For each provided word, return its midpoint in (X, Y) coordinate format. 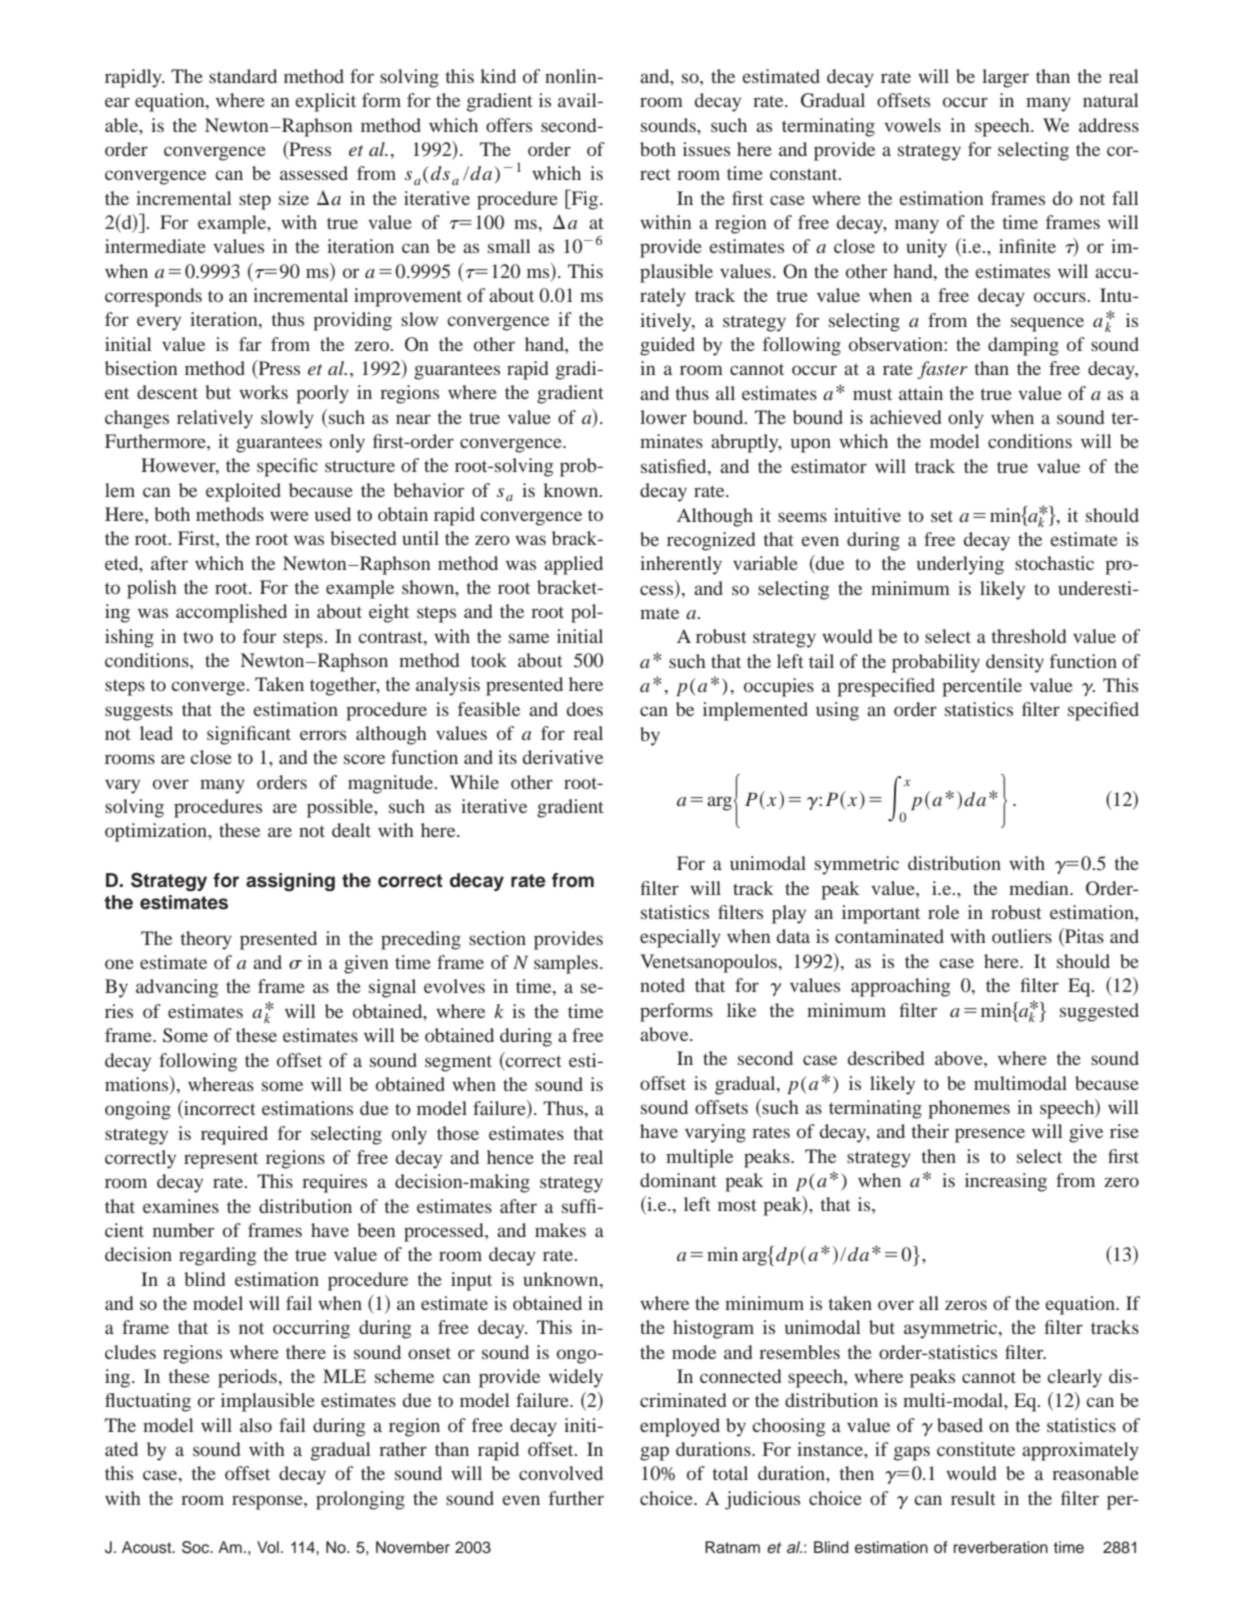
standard (243, 76)
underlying (960, 565)
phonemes (969, 1109)
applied (573, 565)
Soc (197, 1547)
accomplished (231, 613)
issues (706, 149)
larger (1005, 78)
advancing (177, 988)
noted (662, 985)
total (730, 1473)
